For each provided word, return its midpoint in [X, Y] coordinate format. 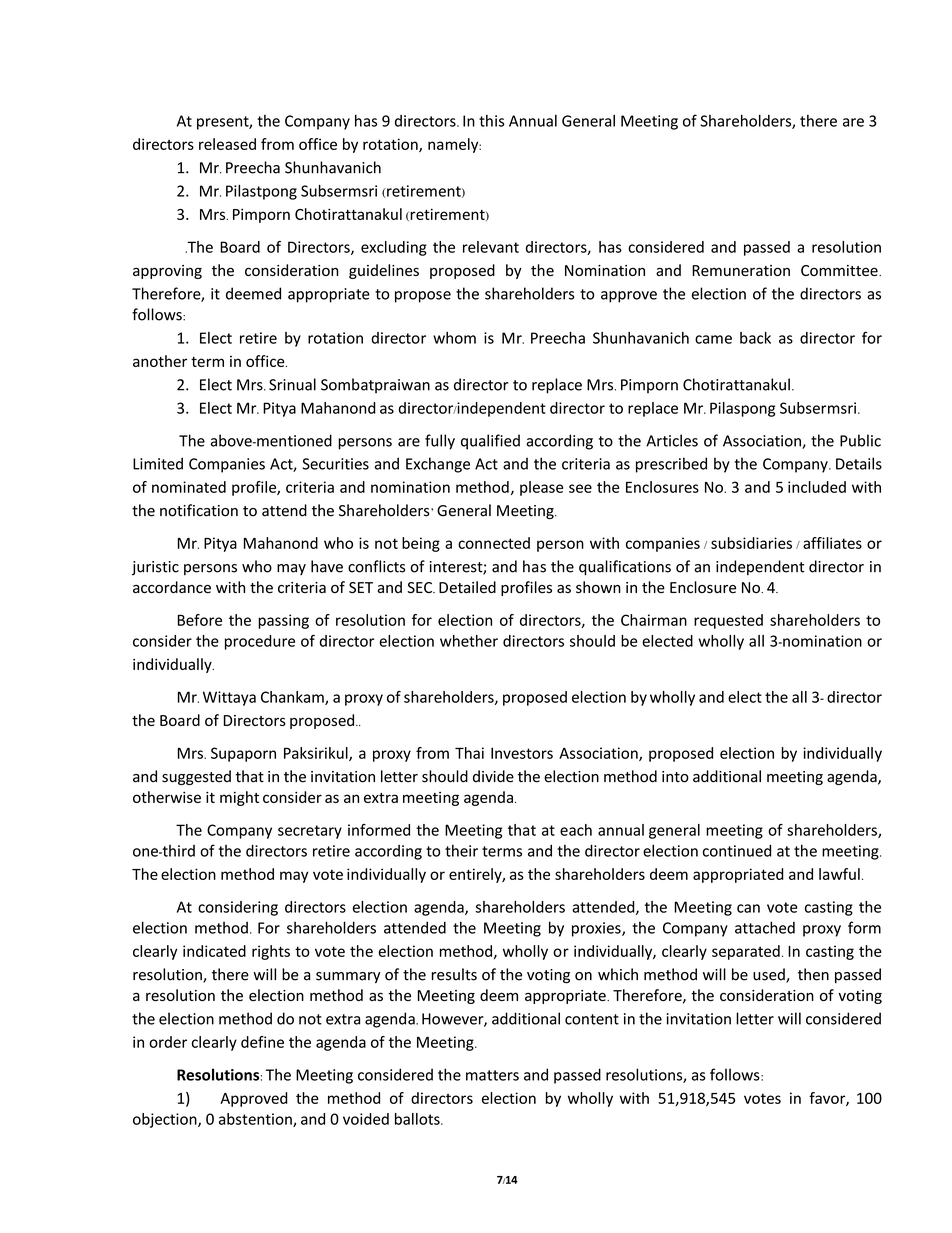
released [227, 144]
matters [492, 1075]
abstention [256, 1120]
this [491, 121]
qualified [490, 442]
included [817, 487]
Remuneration [741, 270]
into [675, 777]
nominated [189, 487]
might [239, 798]
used [770, 975]
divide [493, 776]
